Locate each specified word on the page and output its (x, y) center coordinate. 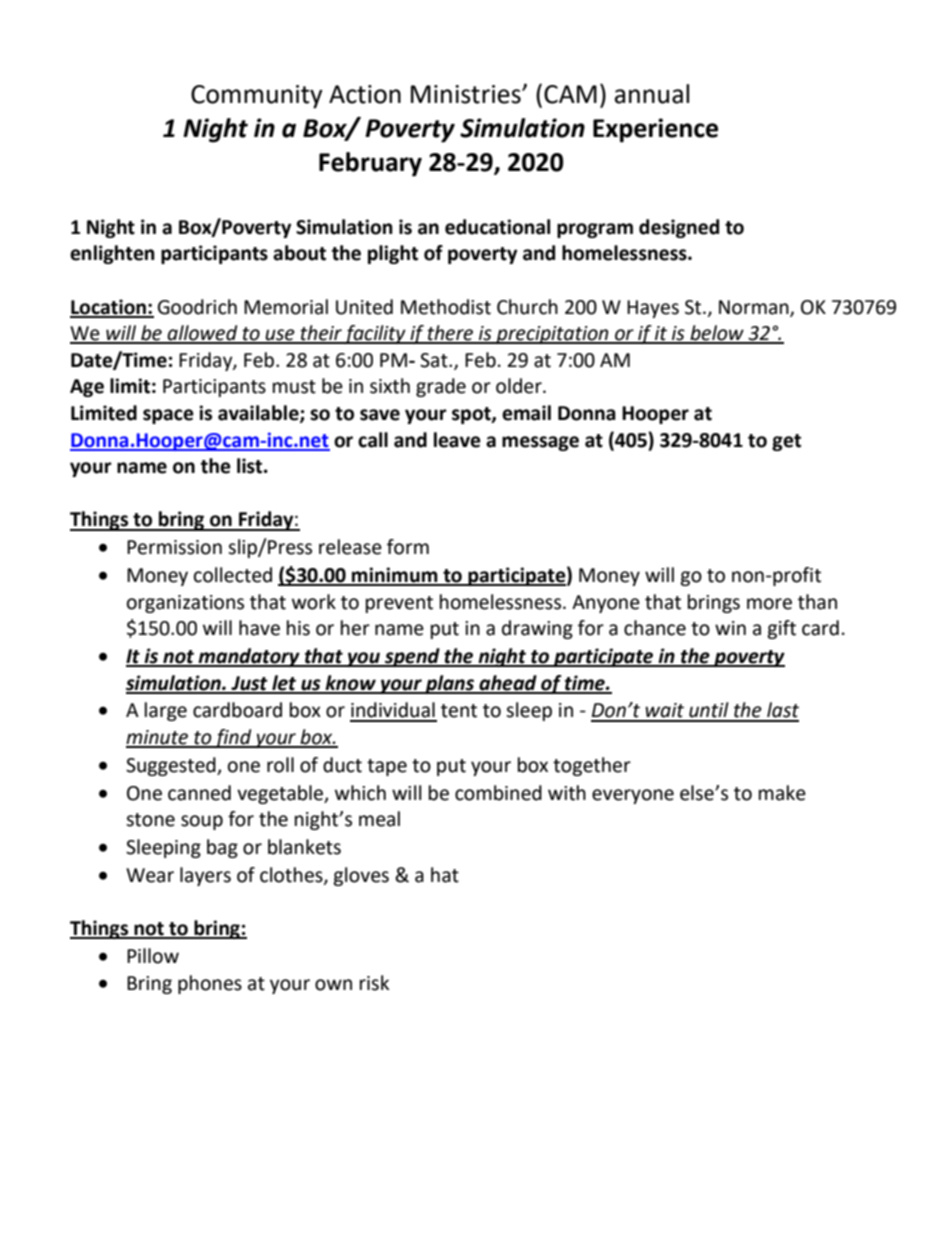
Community (257, 97)
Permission (174, 547)
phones (210, 984)
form (408, 547)
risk (374, 983)
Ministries (467, 94)
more (769, 604)
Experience (655, 130)
